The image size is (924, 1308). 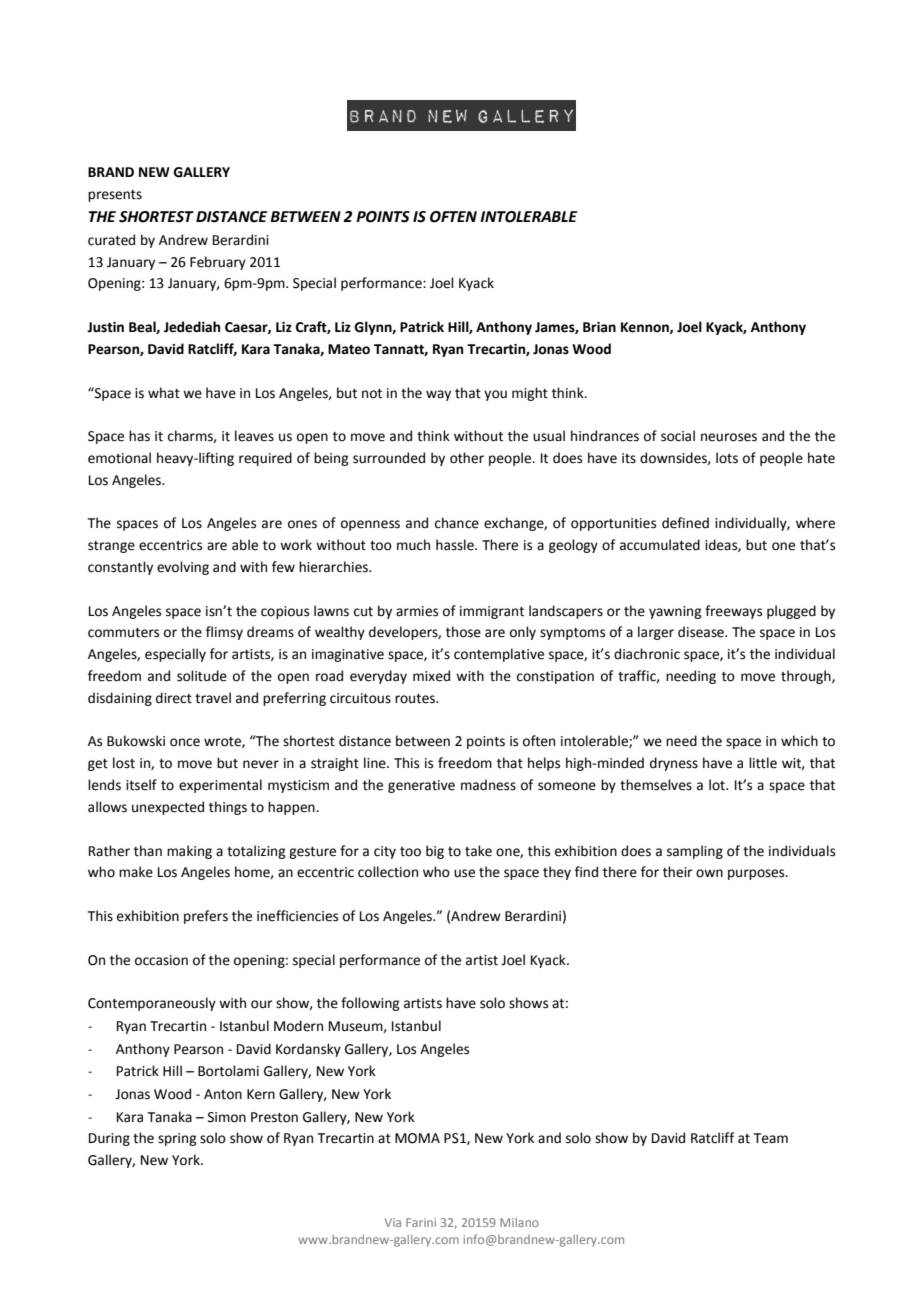 What do you see at coordinates (599, 327) in the screenshot?
I see `Brian` at bounding box center [599, 327].
